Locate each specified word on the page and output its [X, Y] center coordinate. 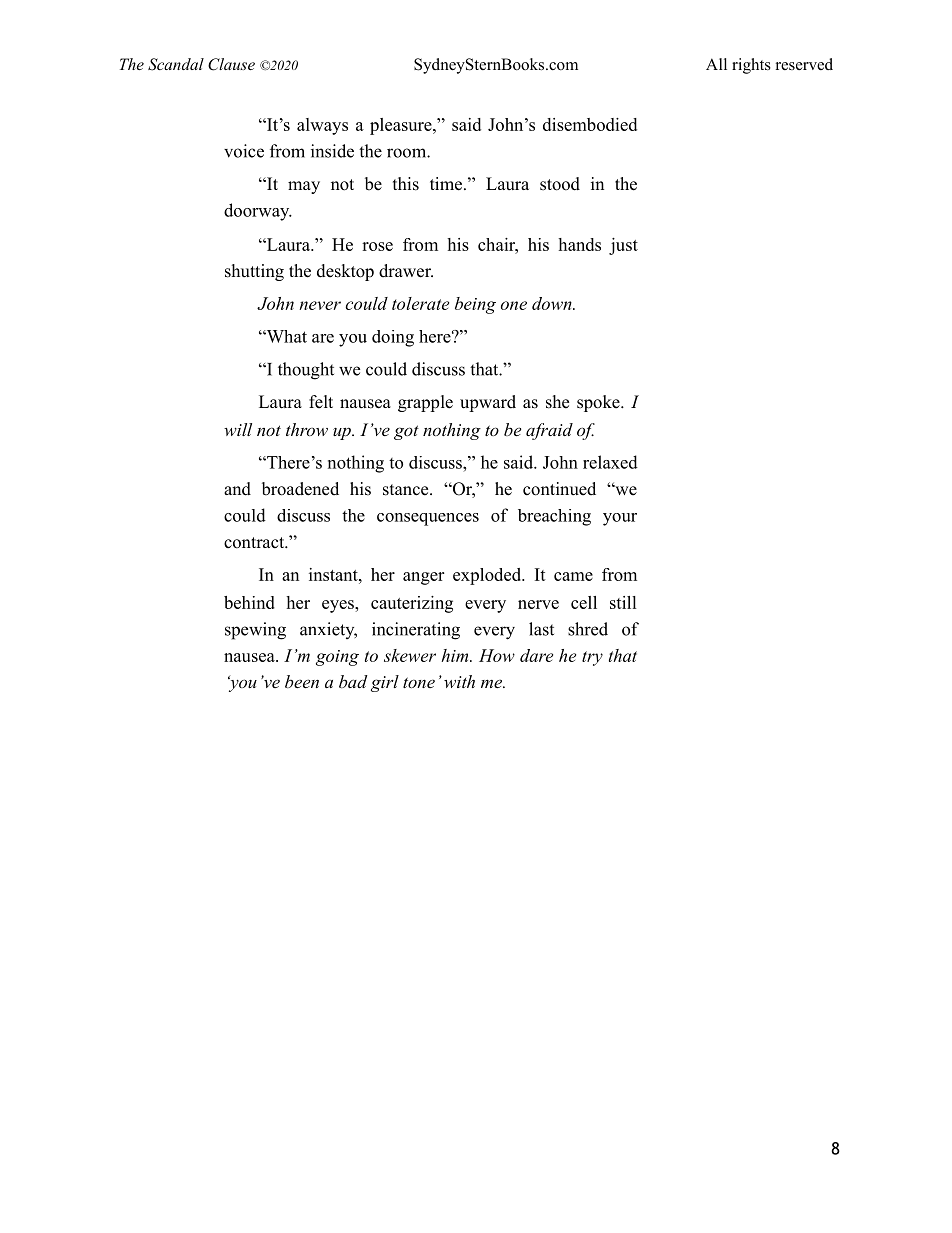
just [623, 246]
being [475, 305]
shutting [254, 272]
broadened [300, 489]
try [592, 658]
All [716, 64]
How [497, 655]
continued [559, 489]
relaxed [610, 462]
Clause [231, 64]
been [302, 681]
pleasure [402, 126]
